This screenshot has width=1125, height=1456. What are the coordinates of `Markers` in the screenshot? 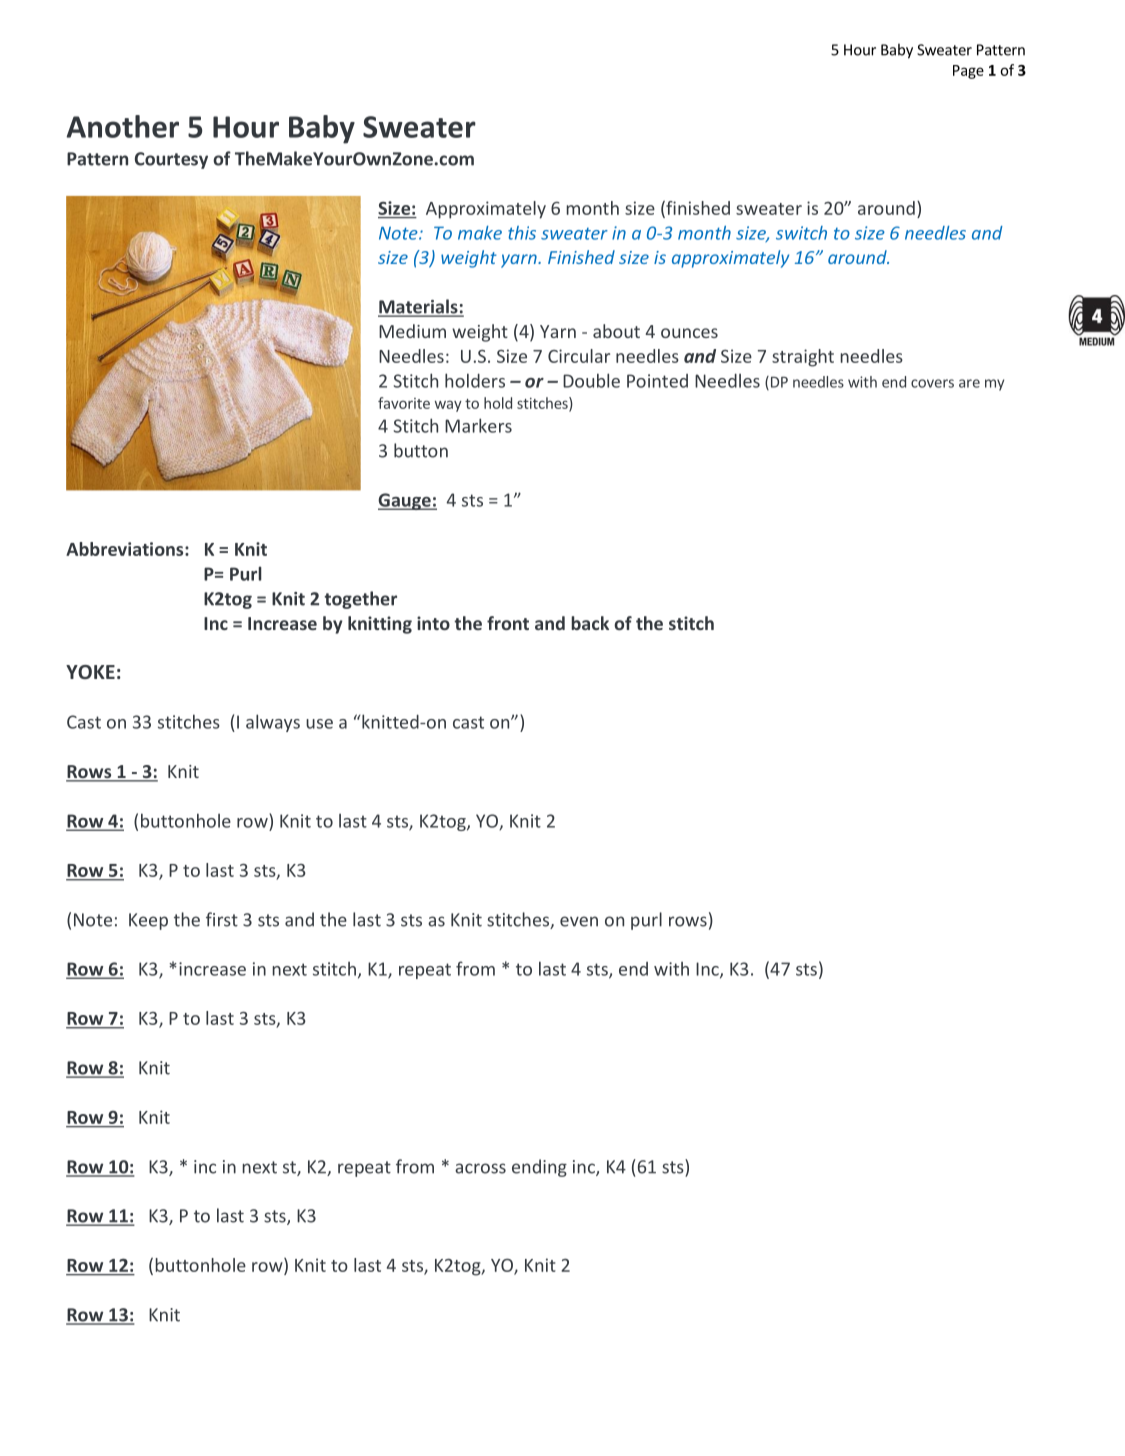 It's located at (478, 425).
